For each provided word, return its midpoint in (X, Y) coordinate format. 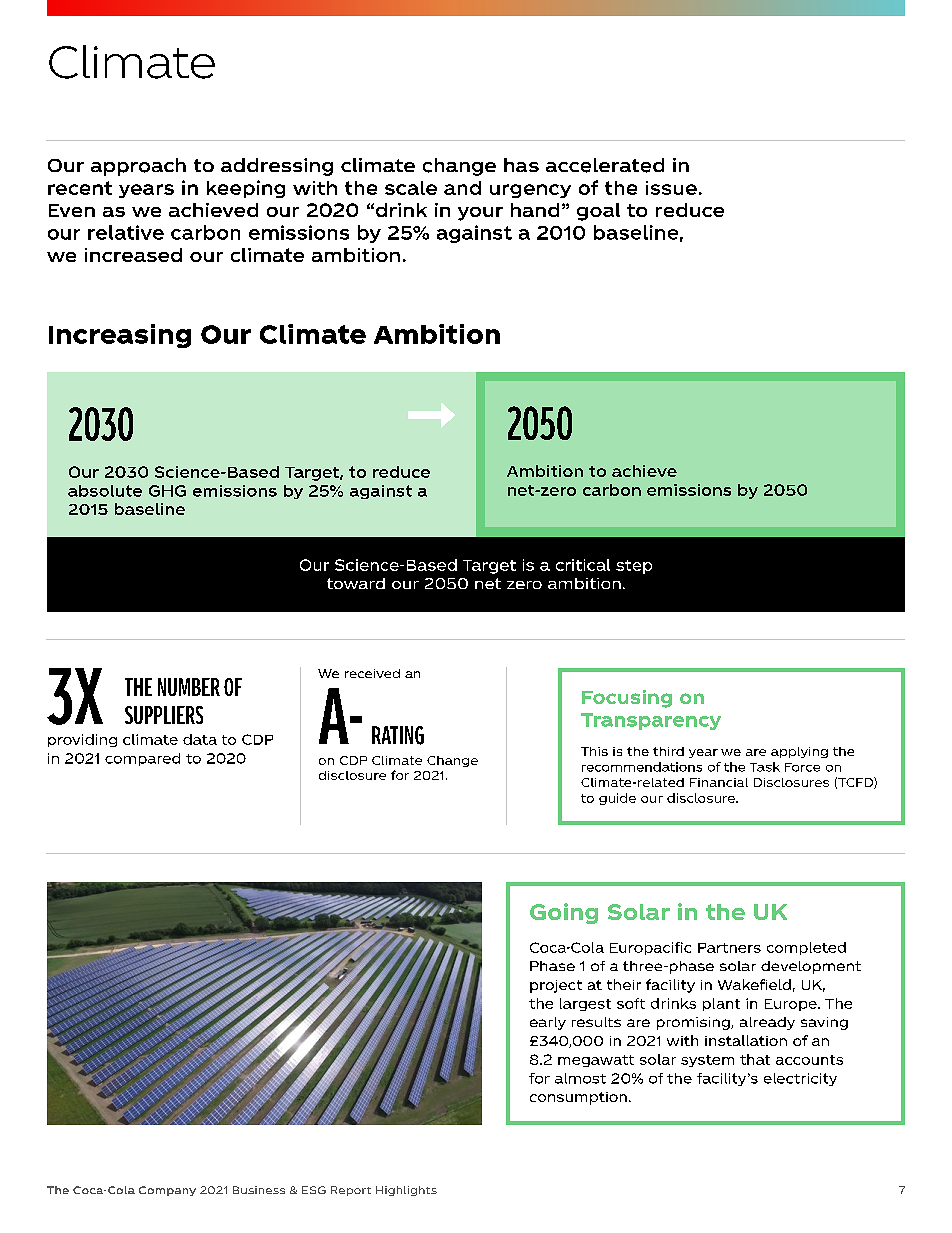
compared (142, 759)
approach (138, 167)
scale (411, 188)
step (634, 567)
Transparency (651, 721)
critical (583, 565)
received (372, 673)
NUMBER (189, 687)
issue (671, 188)
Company (167, 1191)
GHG (167, 491)
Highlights (406, 1191)
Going (564, 913)
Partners (729, 948)
